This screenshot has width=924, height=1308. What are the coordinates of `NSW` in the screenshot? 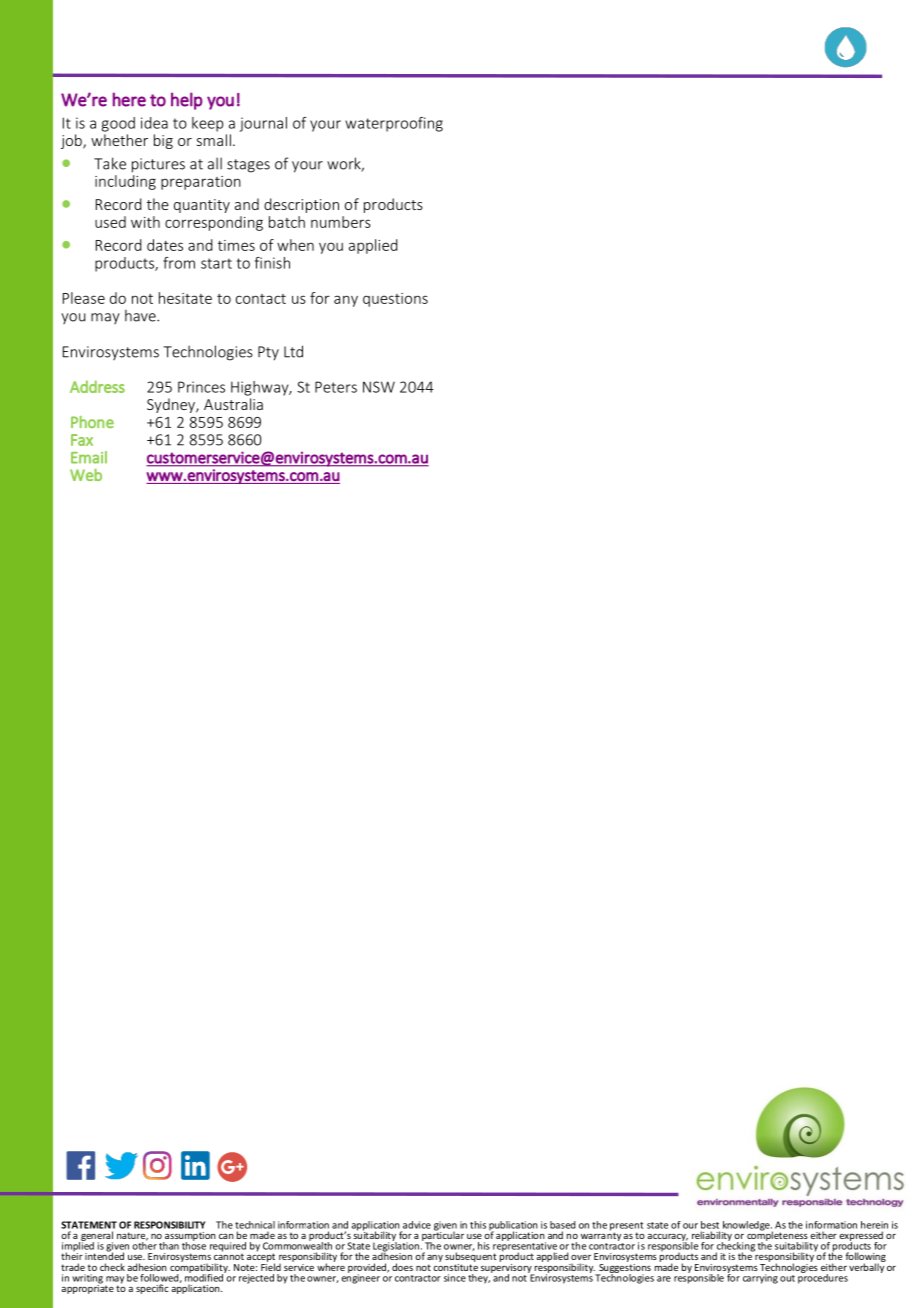 It's located at (379, 387).
